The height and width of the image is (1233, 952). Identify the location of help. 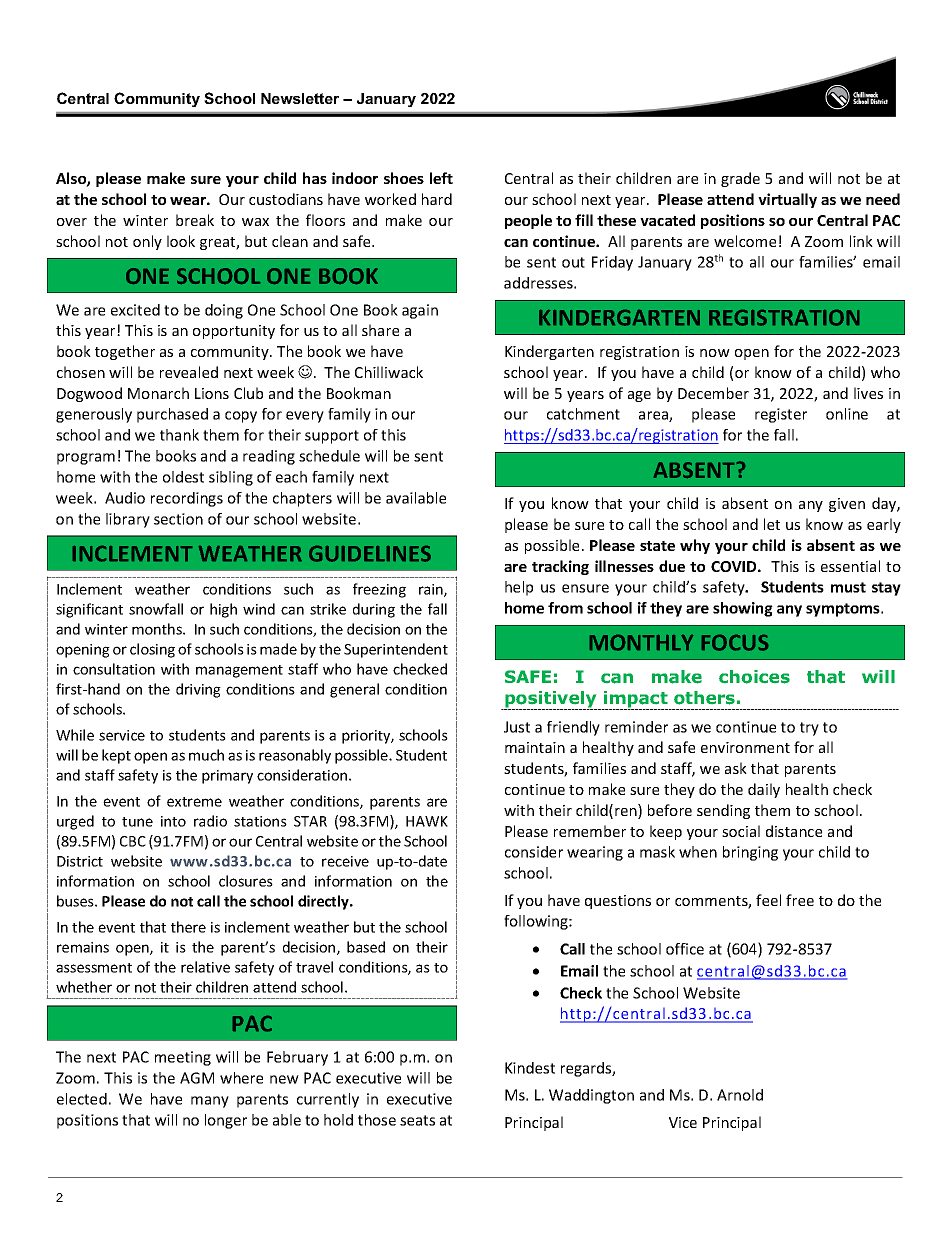
(519, 588).
